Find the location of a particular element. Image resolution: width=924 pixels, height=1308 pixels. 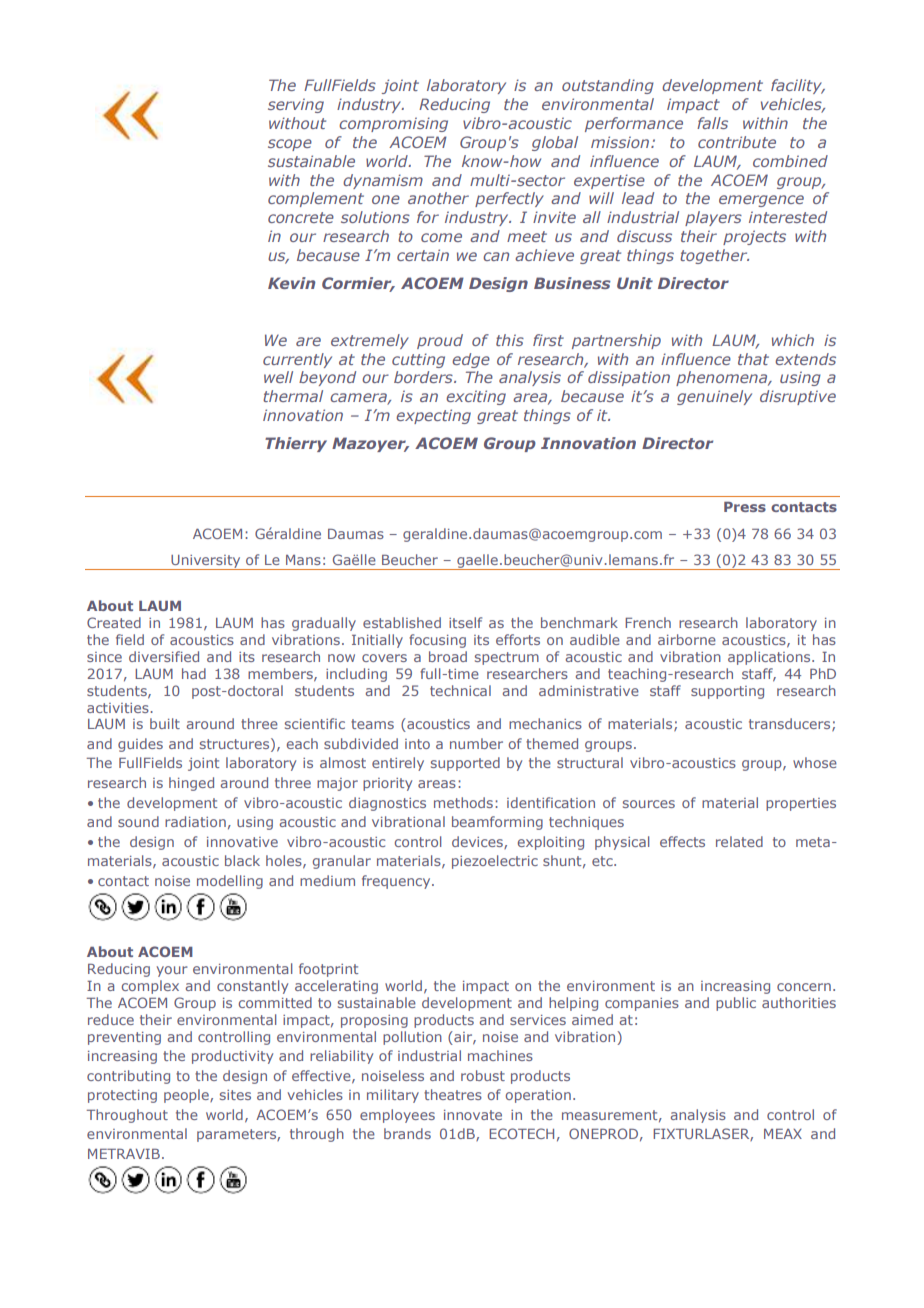

radiation is located at coordinates (195, 821).
